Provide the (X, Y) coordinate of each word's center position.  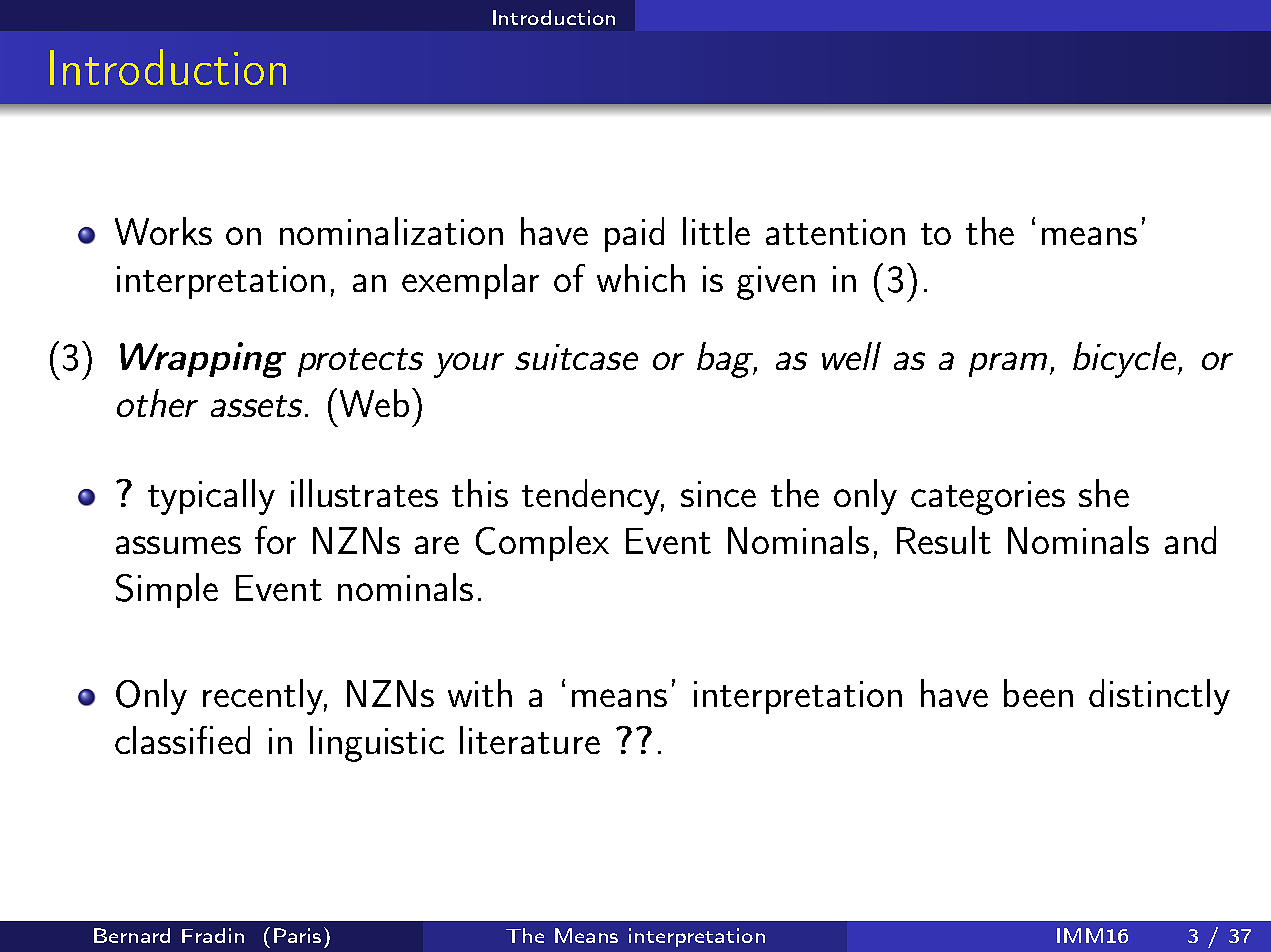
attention (835, 232)
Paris (297, 935)
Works (163, 231)
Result (944, 540)
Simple (167, 590)
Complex (542, 543)
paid (634, 234)
